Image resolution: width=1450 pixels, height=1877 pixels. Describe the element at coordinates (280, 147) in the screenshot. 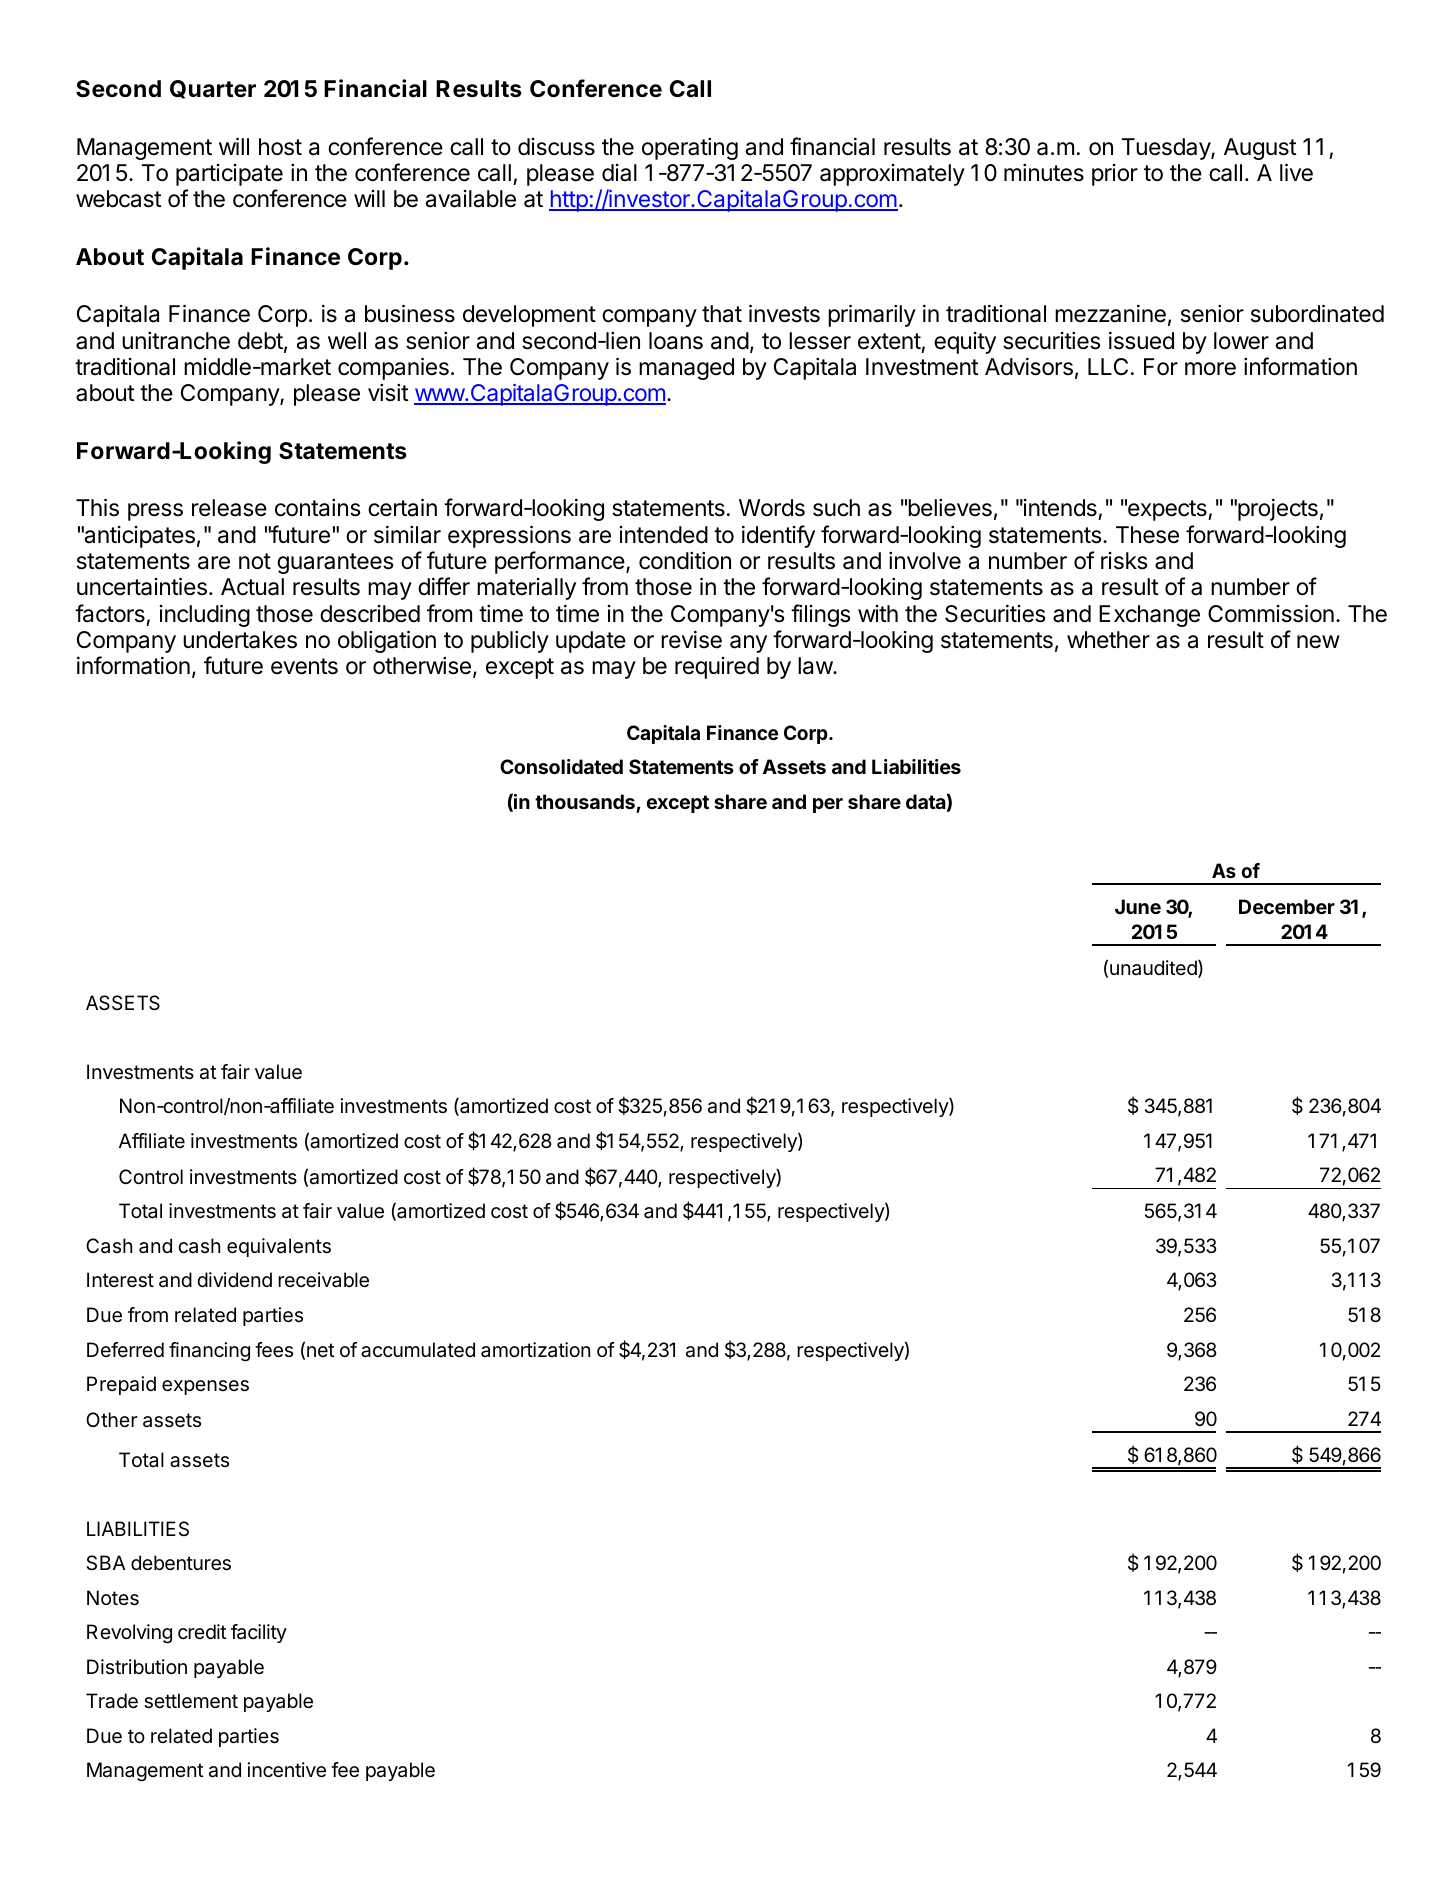

I see `host` at that location.
